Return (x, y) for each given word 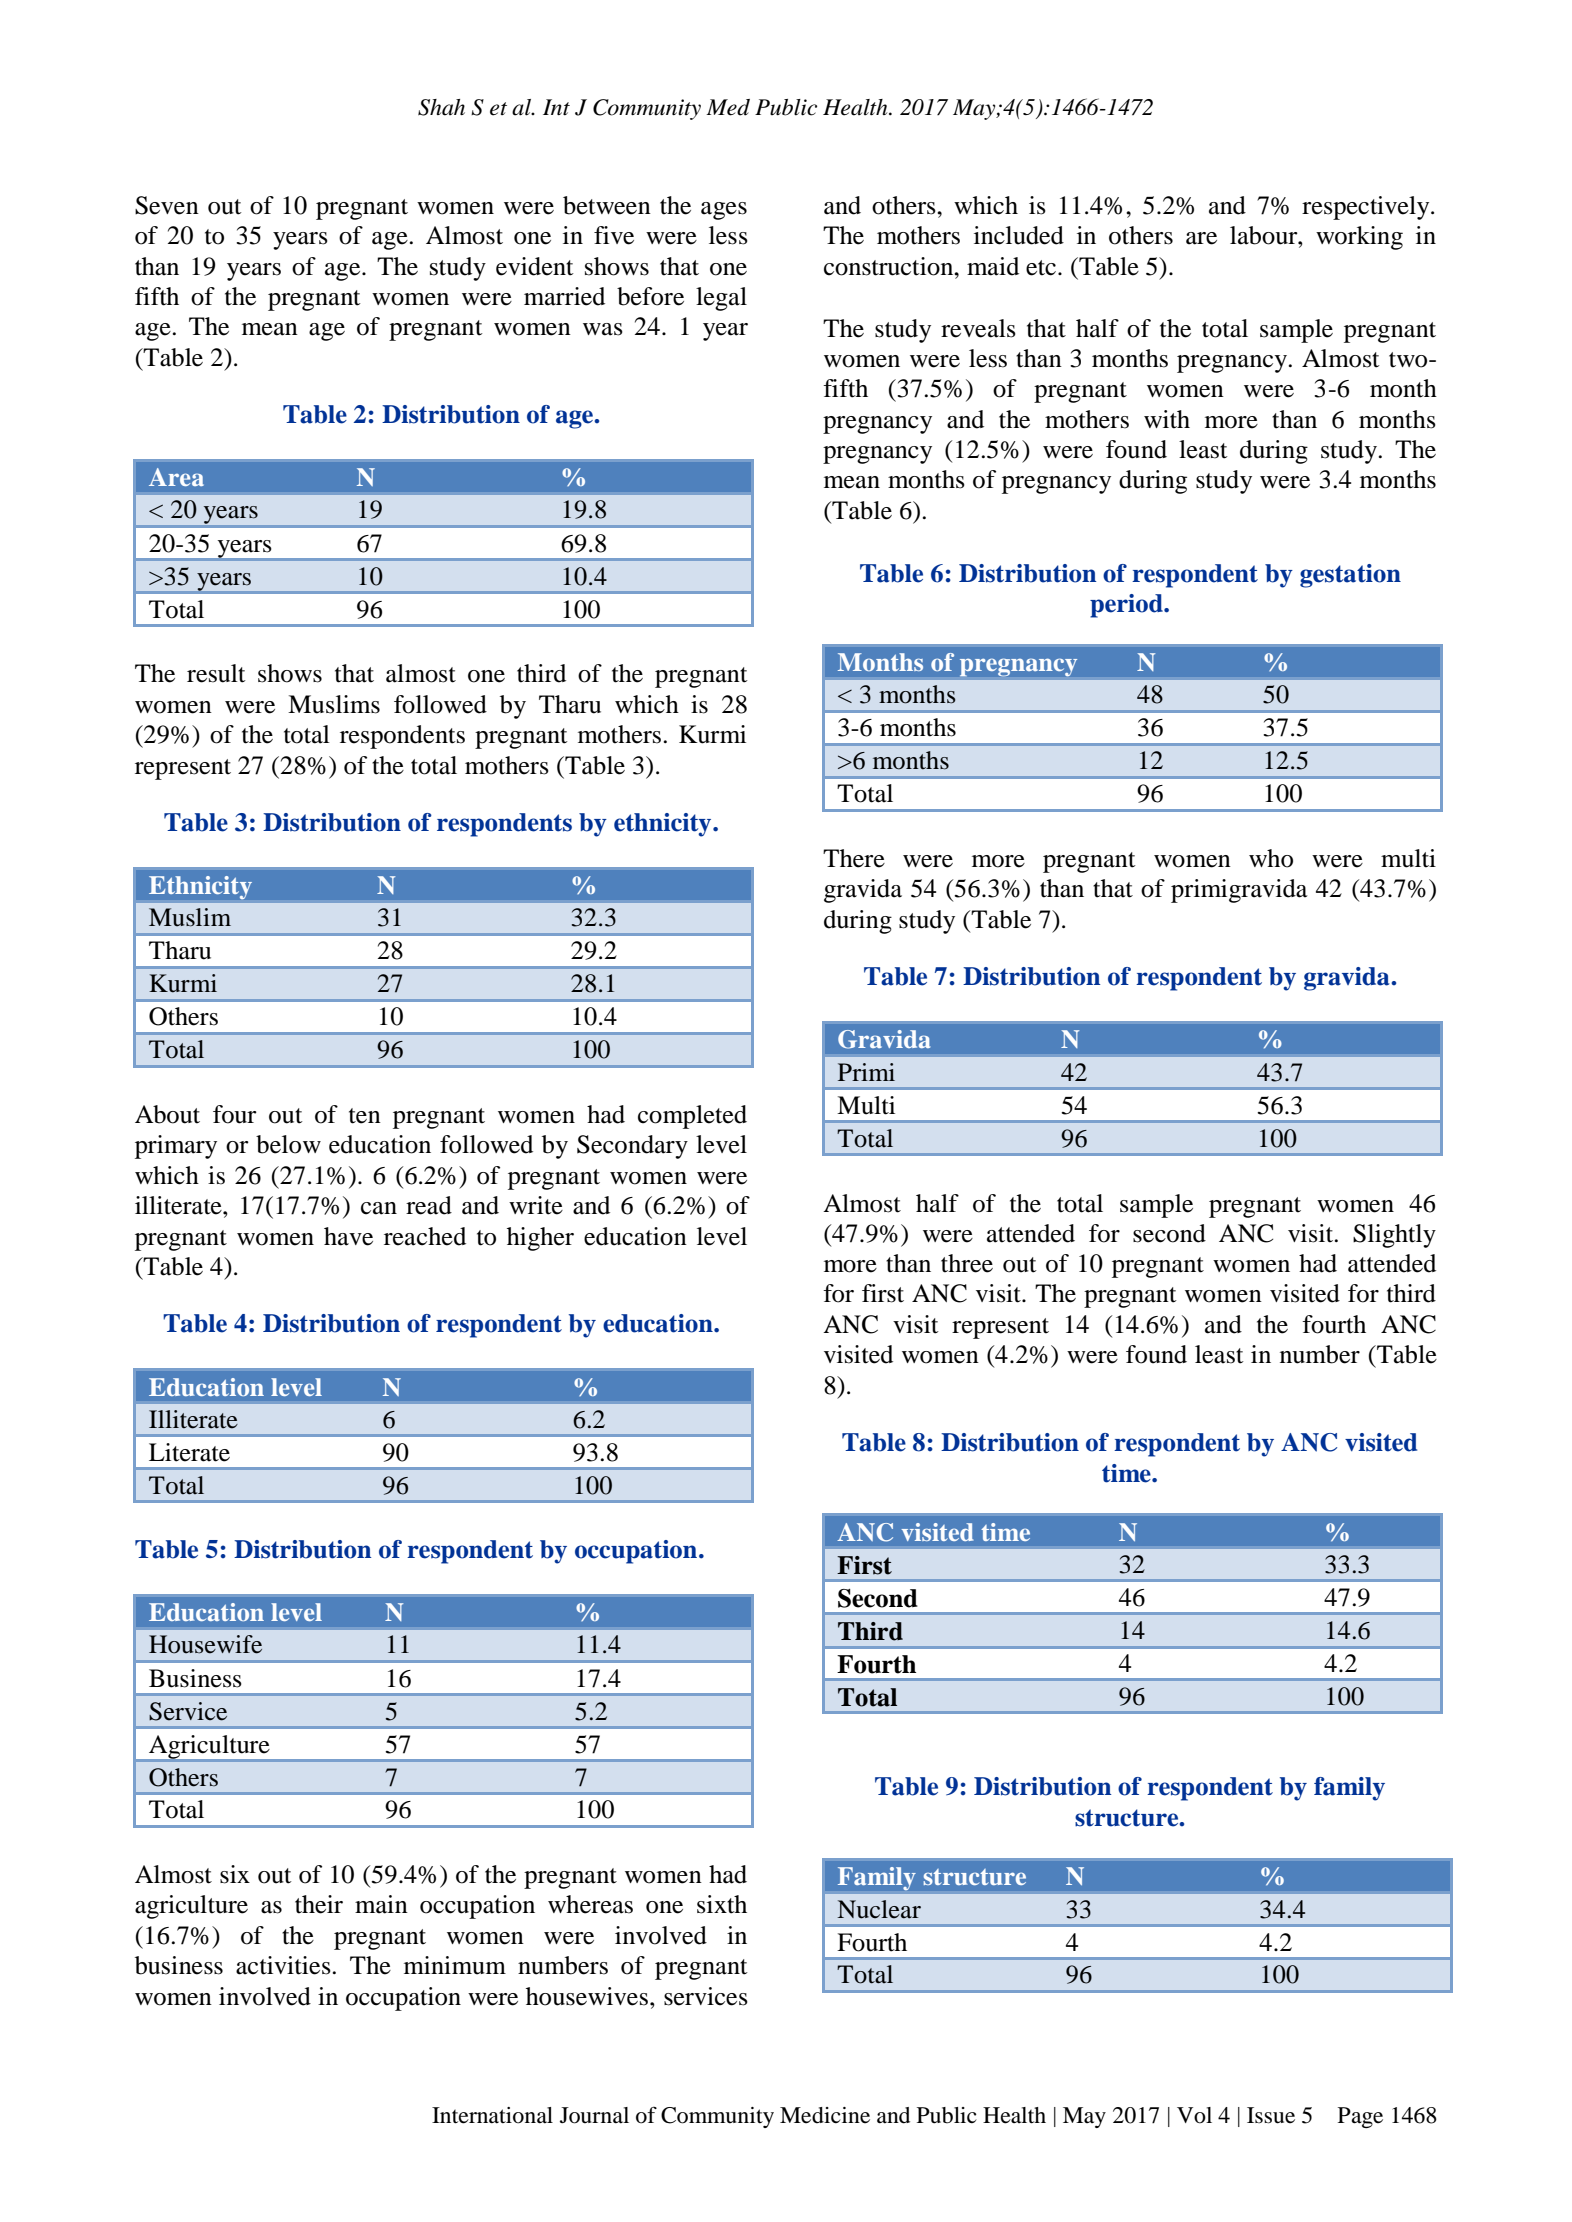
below (288, 1144)
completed (692, 1117)
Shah (441, 107)
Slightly (1394, 1236)
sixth (722, 1904)
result (216, 673)
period (1127, 606)
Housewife (205, 1644)
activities (284, 1965)
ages (724, 211)
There (854, 858)
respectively (1367, 208)
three (967, 1263)
